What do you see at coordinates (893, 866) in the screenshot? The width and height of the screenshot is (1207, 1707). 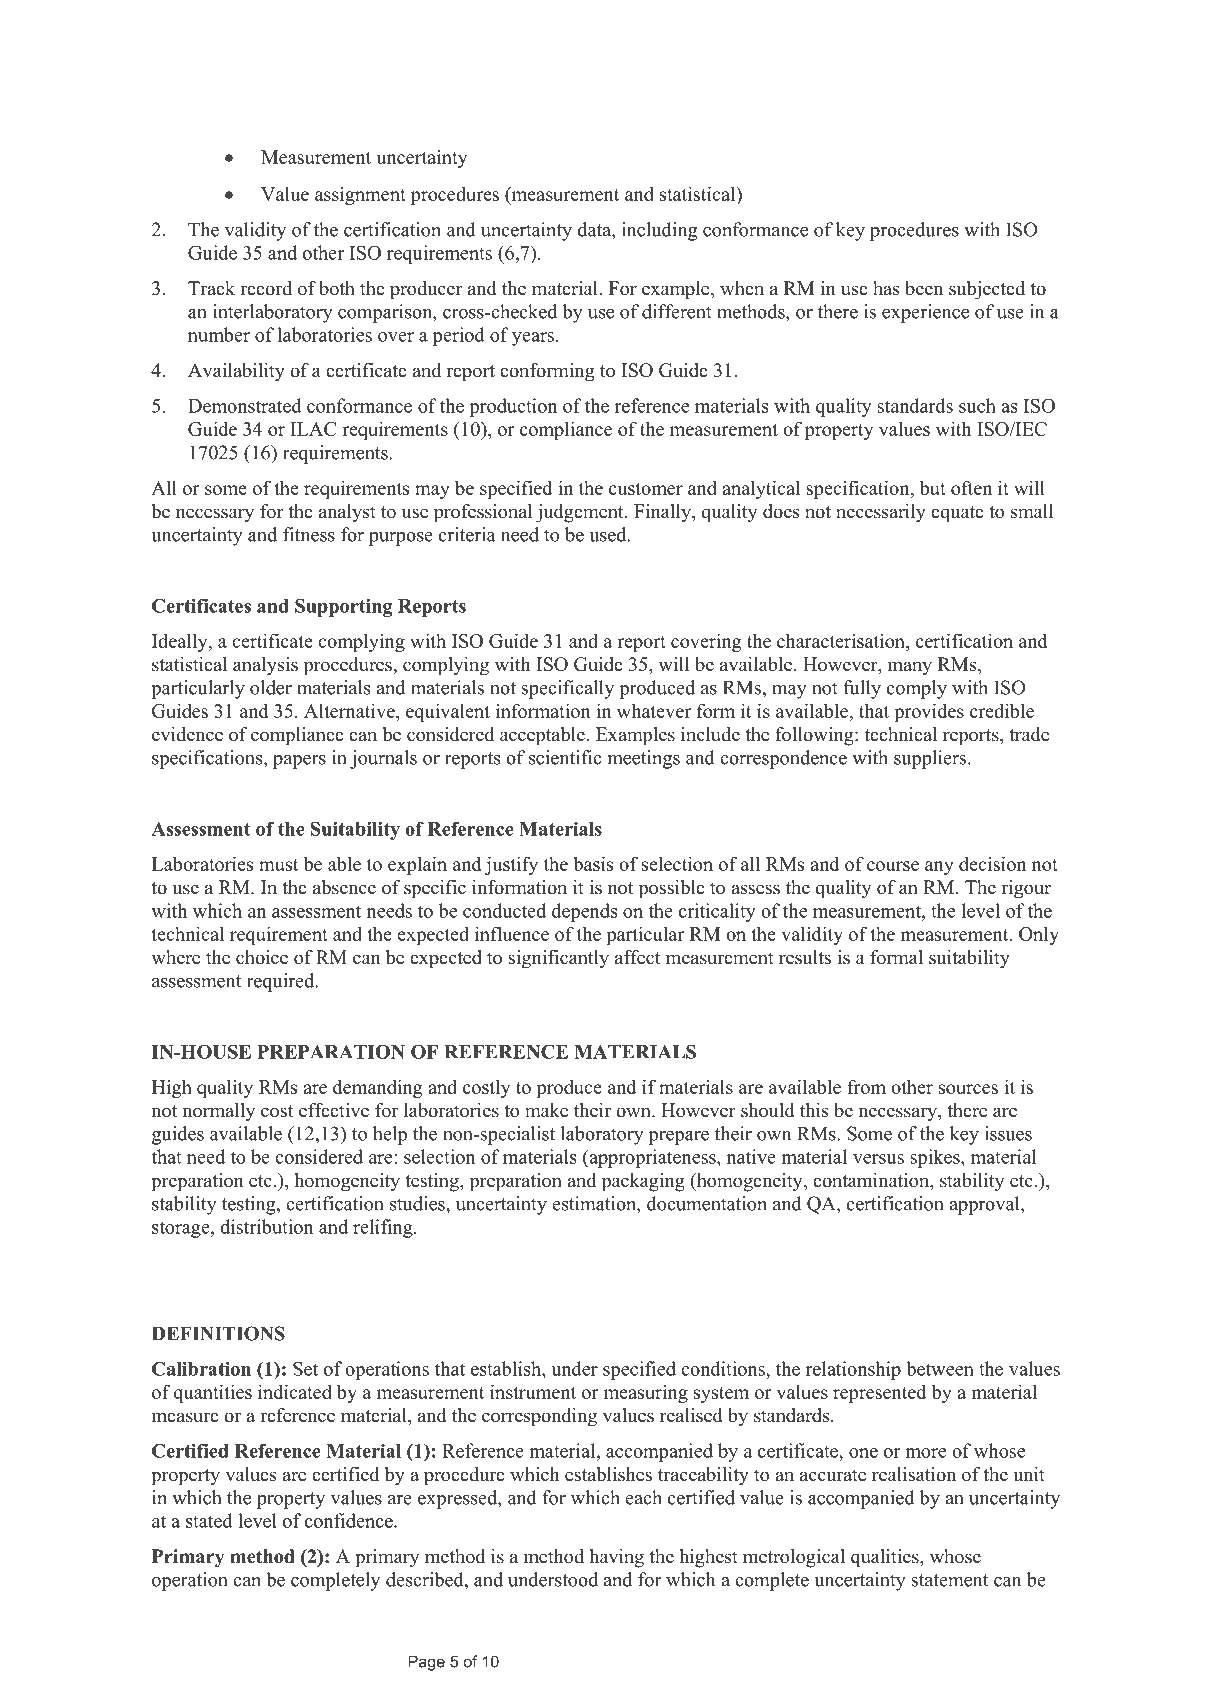 I see `course` at bounding box center [893, 866].
